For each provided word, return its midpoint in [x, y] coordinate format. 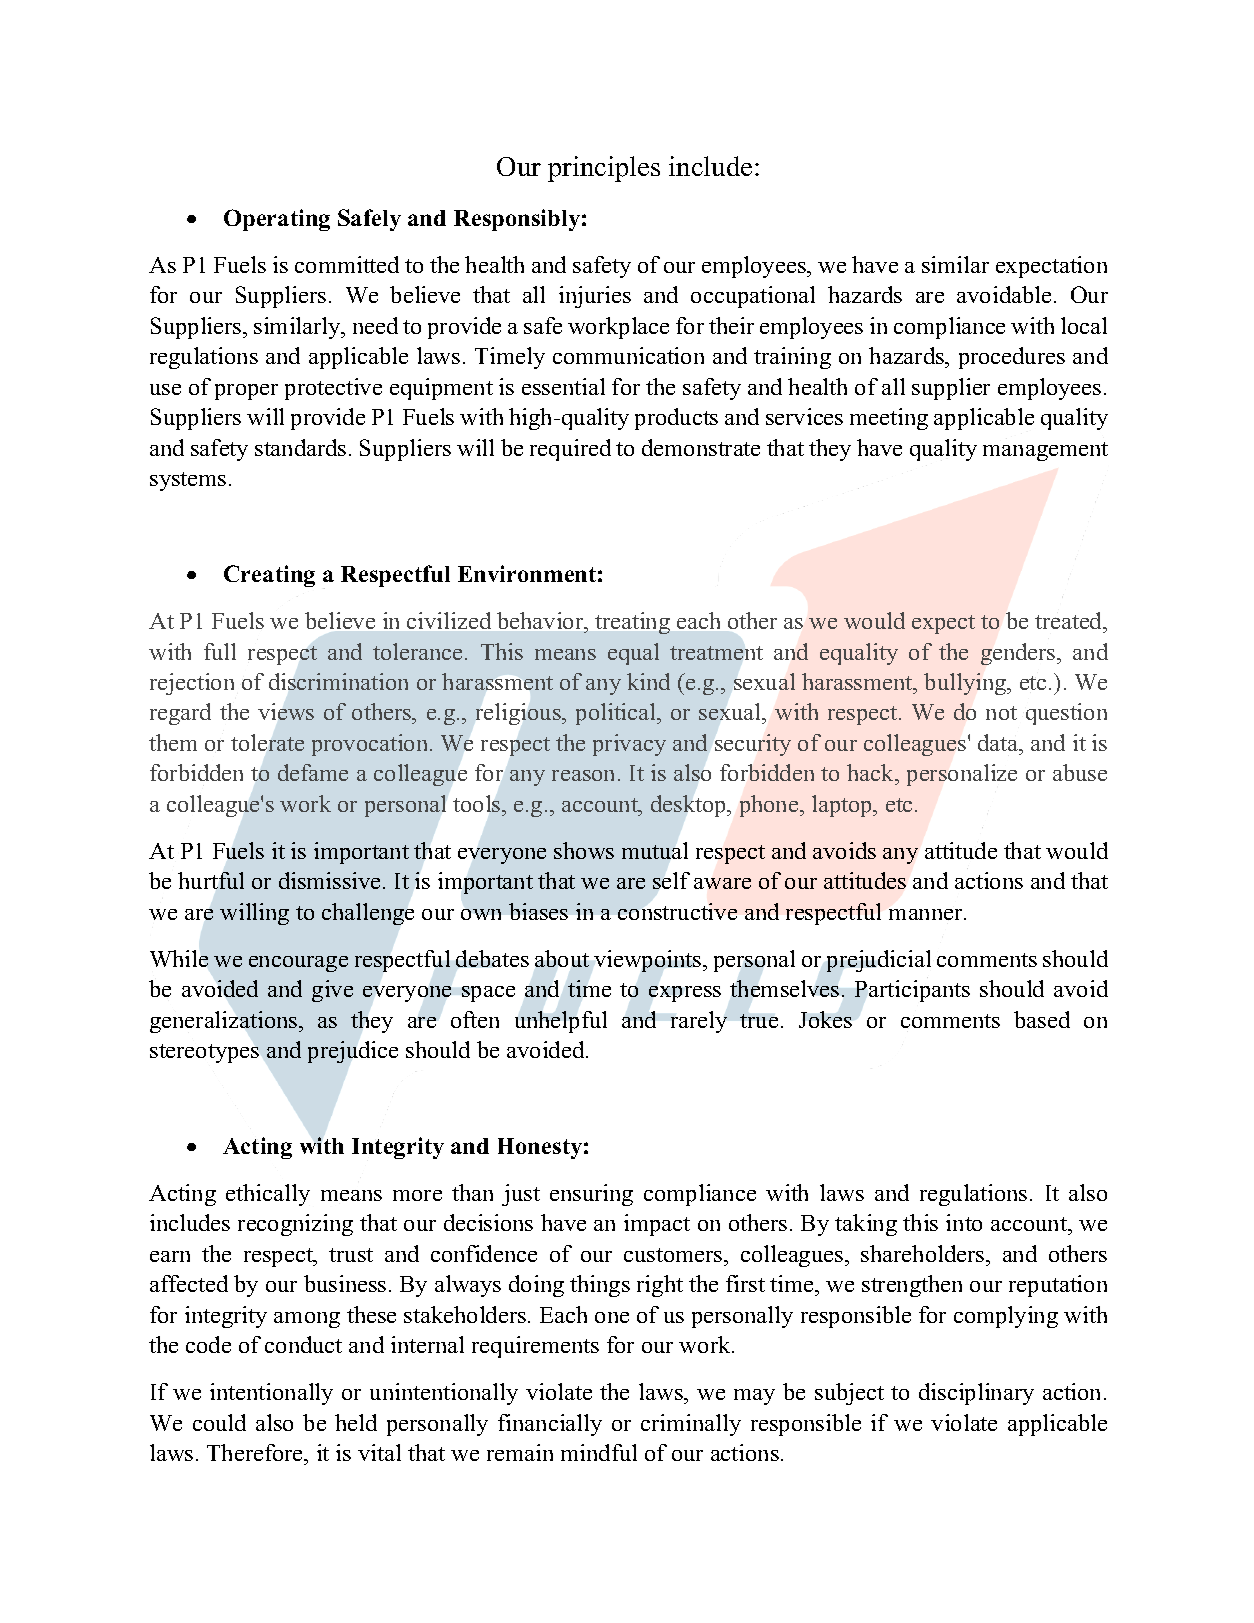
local [1084, 325]
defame [313, 772]
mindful [599, 1452]
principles [604, 169]
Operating [277, 220]
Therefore [256, 1452]
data [999, 742]
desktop [689, 806]
